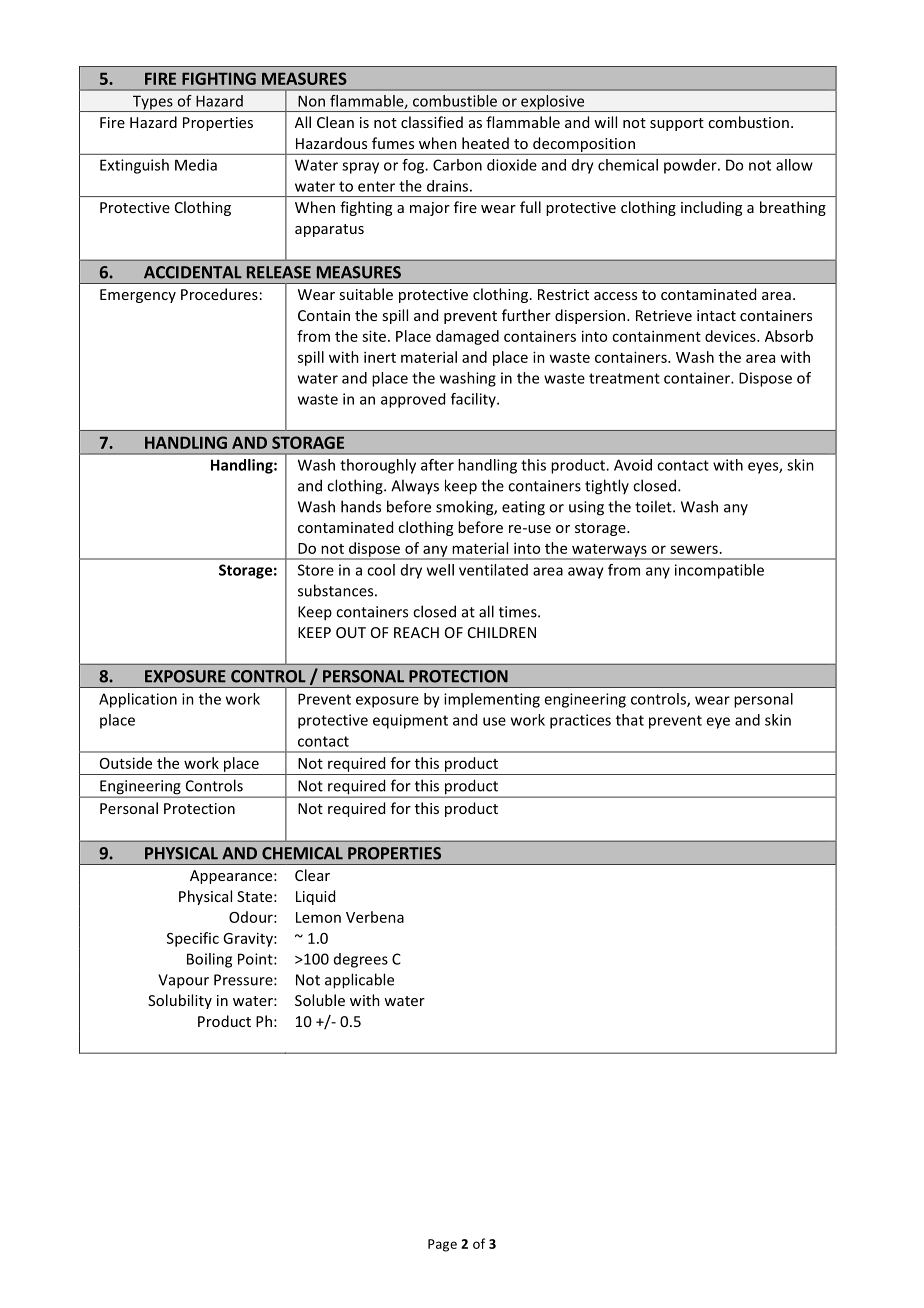 This document has height=1308, width=924. What do you see at coordinates (485, 143) in the document?
I see `heated` at bounding box center [485, 143].
